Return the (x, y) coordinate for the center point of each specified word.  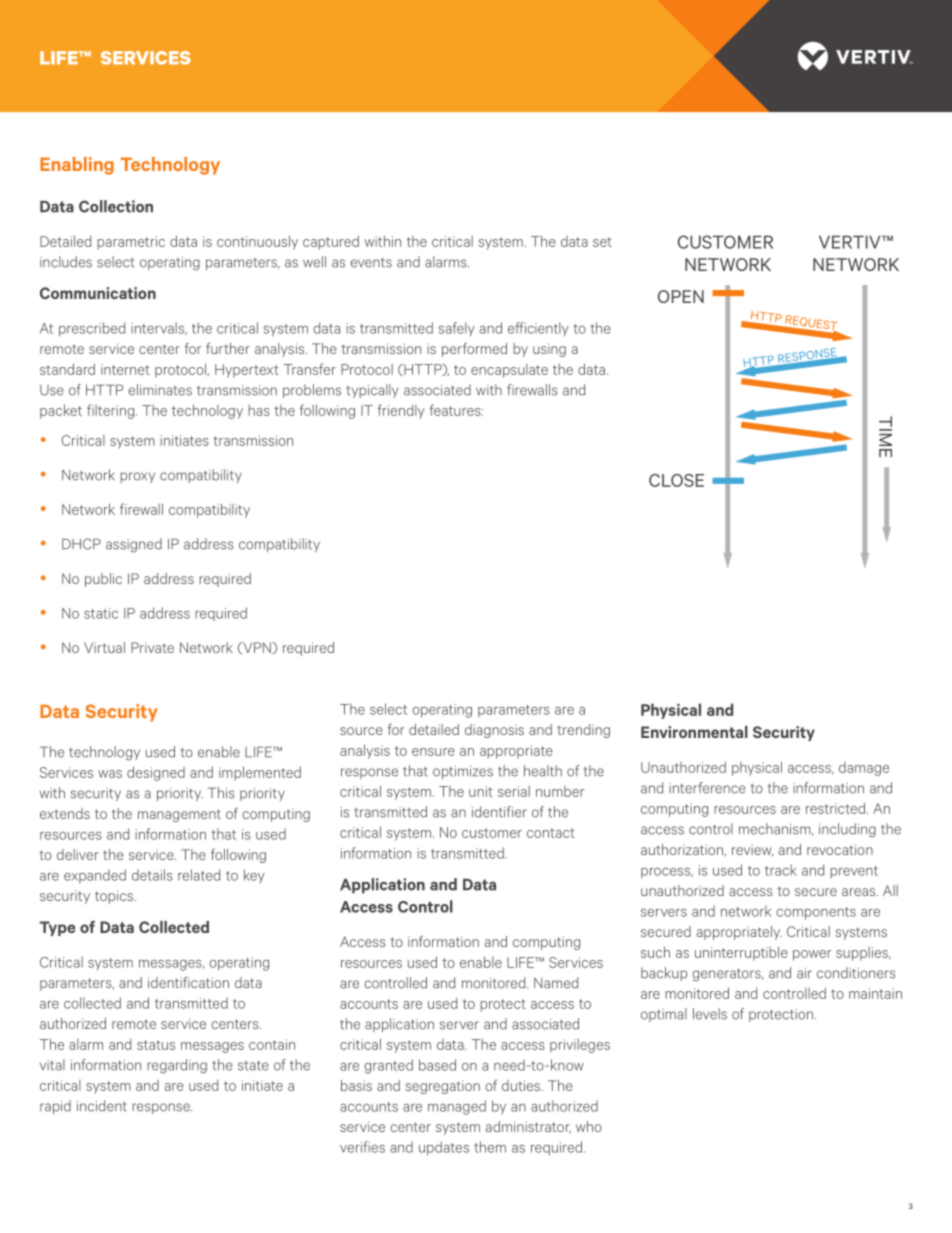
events (371, 262)
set (602, 242)
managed (457, 1107)
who (589, 1126)
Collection (116, 206)
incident (102, 1106)
